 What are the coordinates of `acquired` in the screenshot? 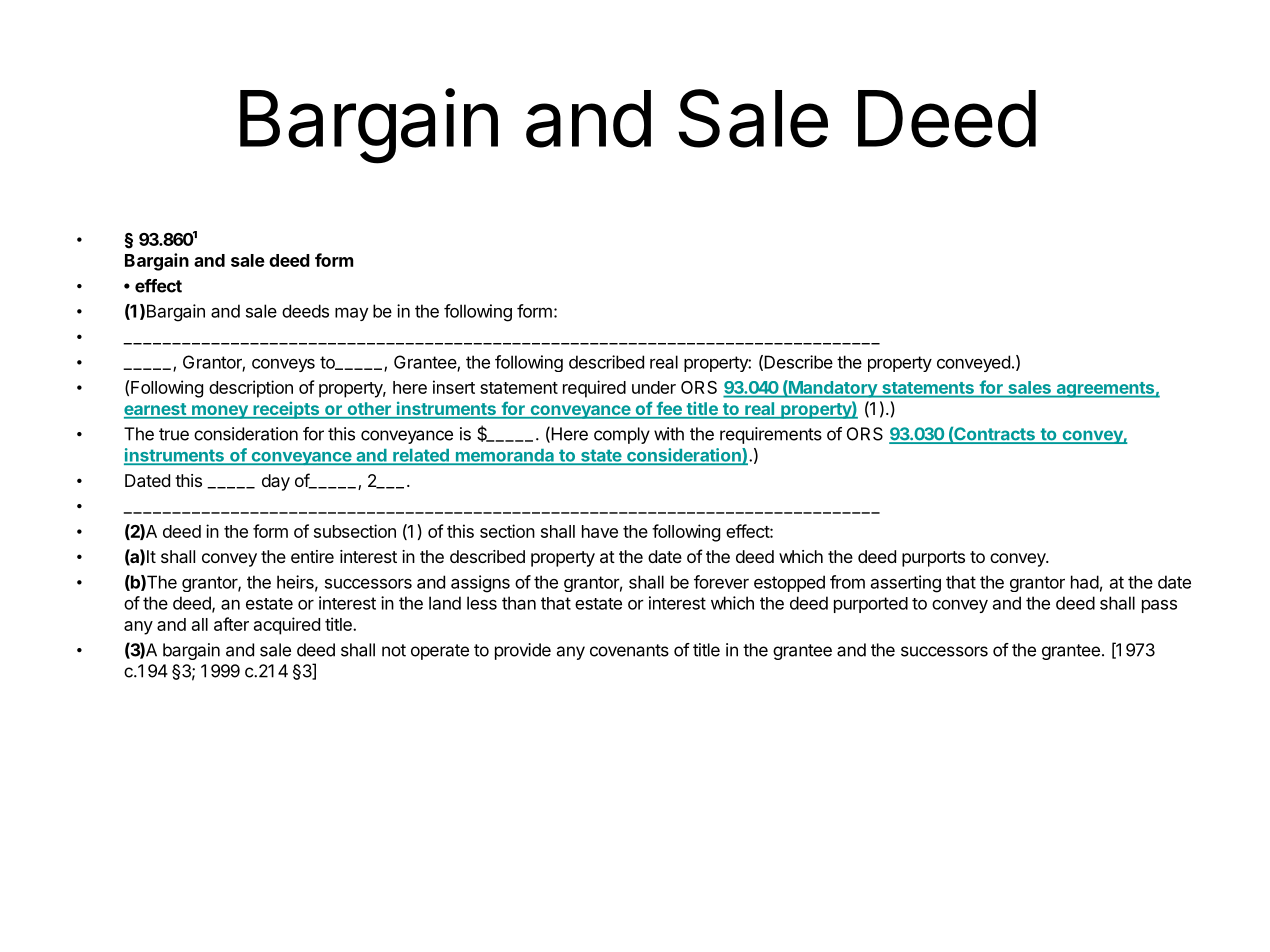 It's located at (287, 626).
